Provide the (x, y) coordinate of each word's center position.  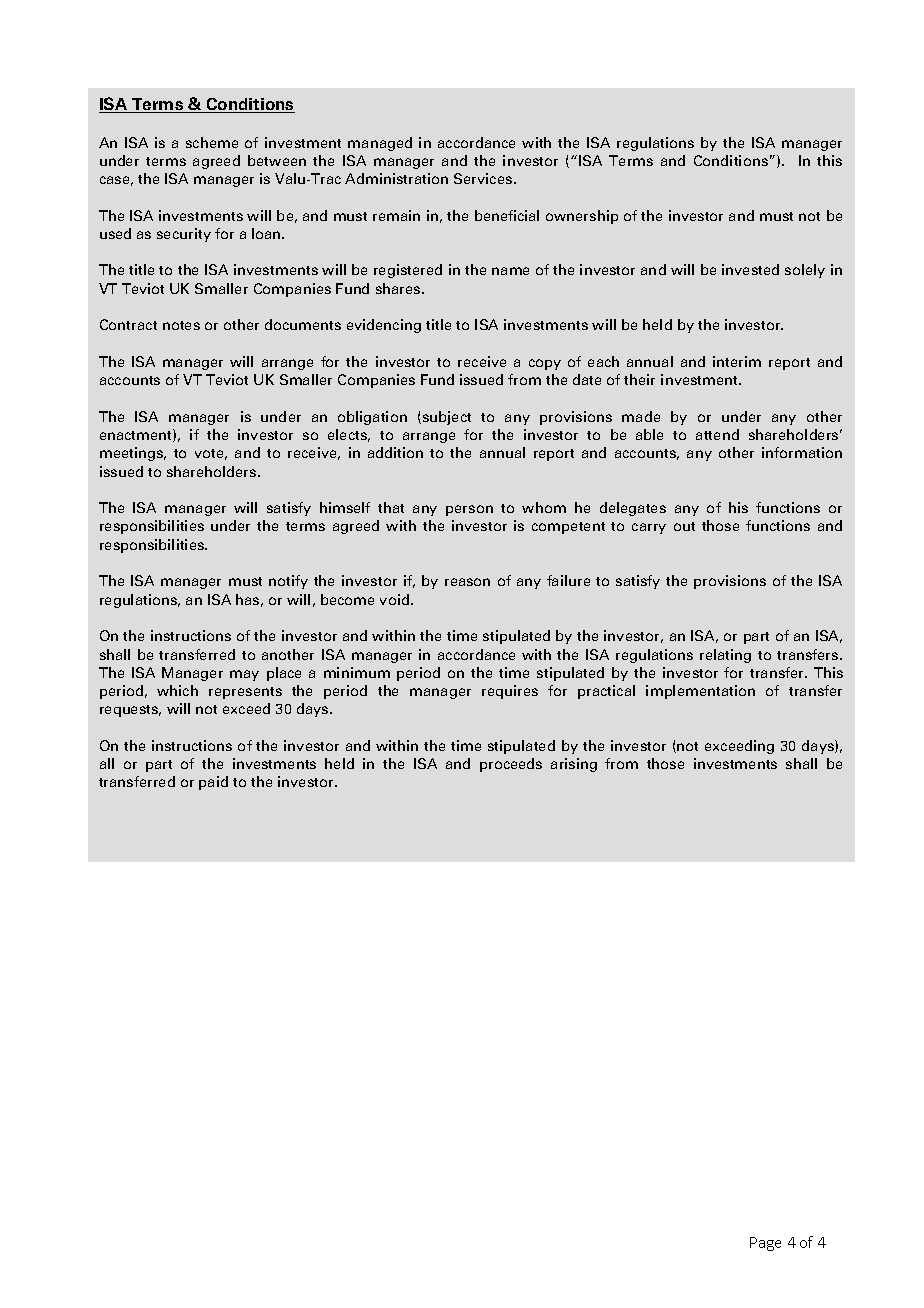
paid (213, 783)
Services (484, 178)
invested (750, 269)
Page (765, 1244)
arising (574, 765)
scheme (212, 142)
